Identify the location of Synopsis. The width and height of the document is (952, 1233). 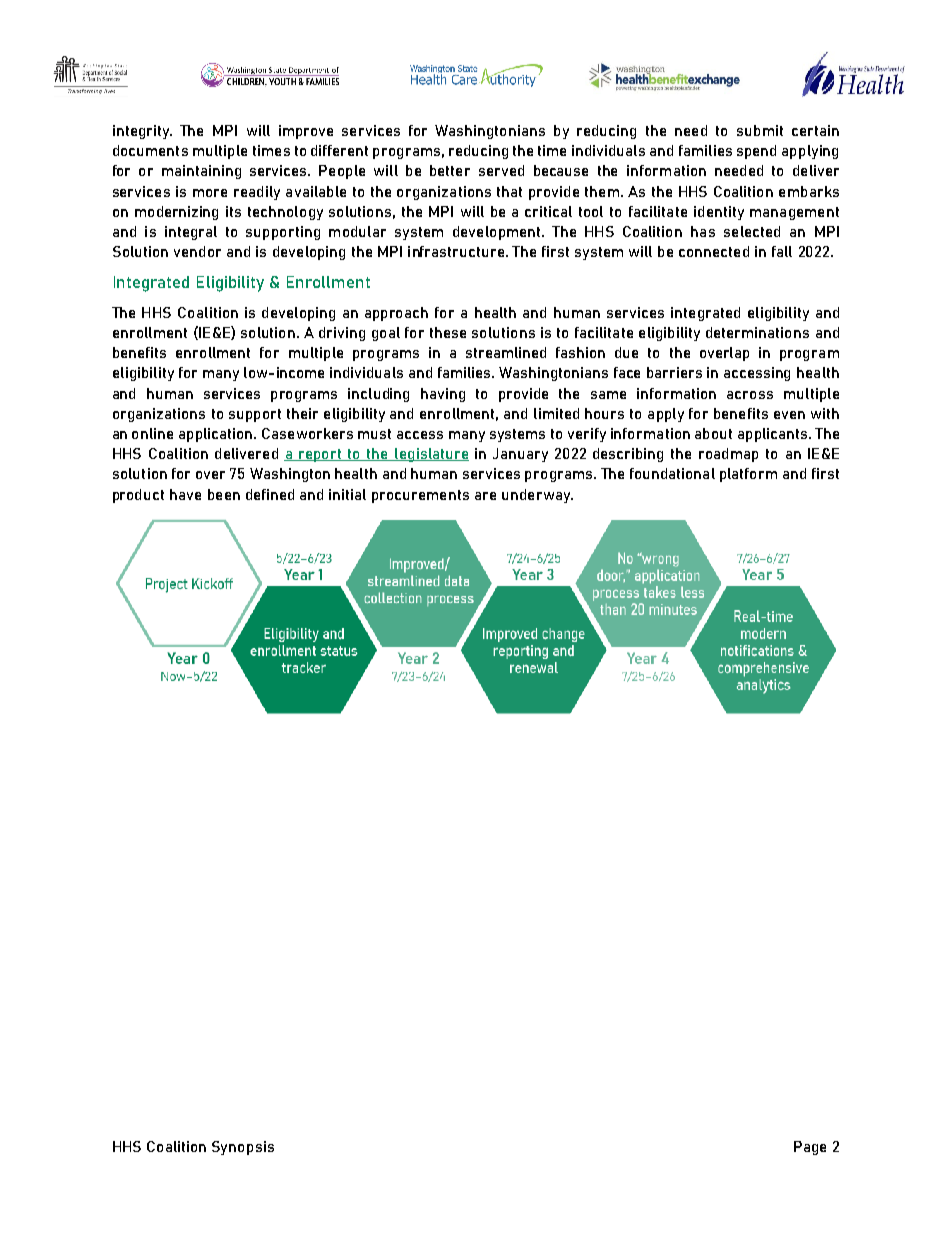
(243, 1148).
